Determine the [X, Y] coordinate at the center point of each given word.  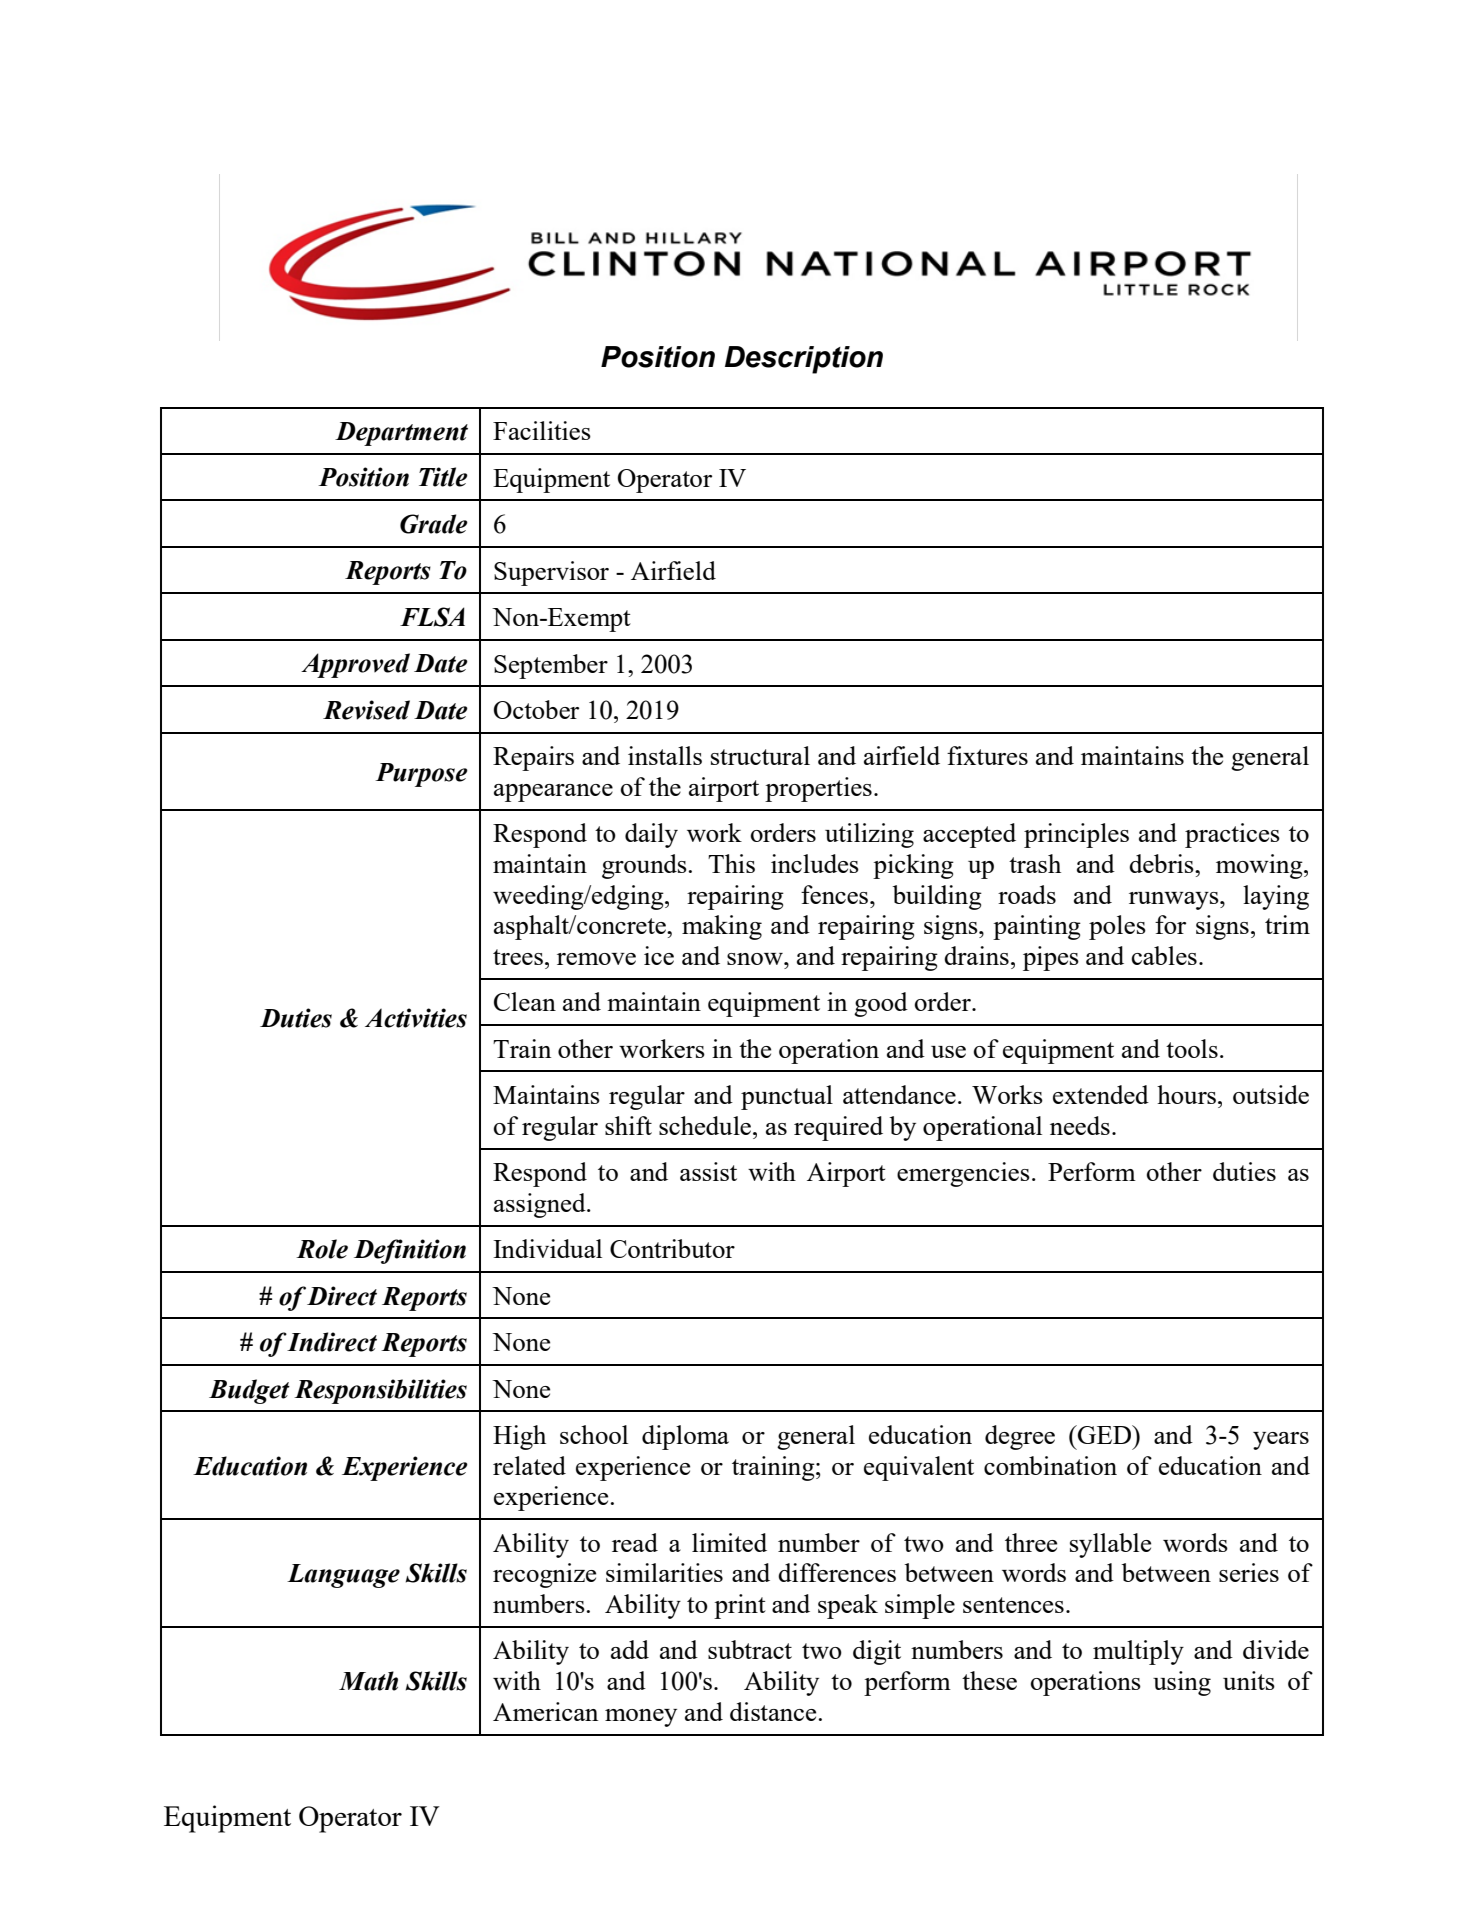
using [1182, 1683]
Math [368, 1681]
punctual [787, 1097]
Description [804, 360]
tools [1192, 1048]
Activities [416, 1018]
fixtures [987, 755]
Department [401, 434]
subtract [750, 1649]
